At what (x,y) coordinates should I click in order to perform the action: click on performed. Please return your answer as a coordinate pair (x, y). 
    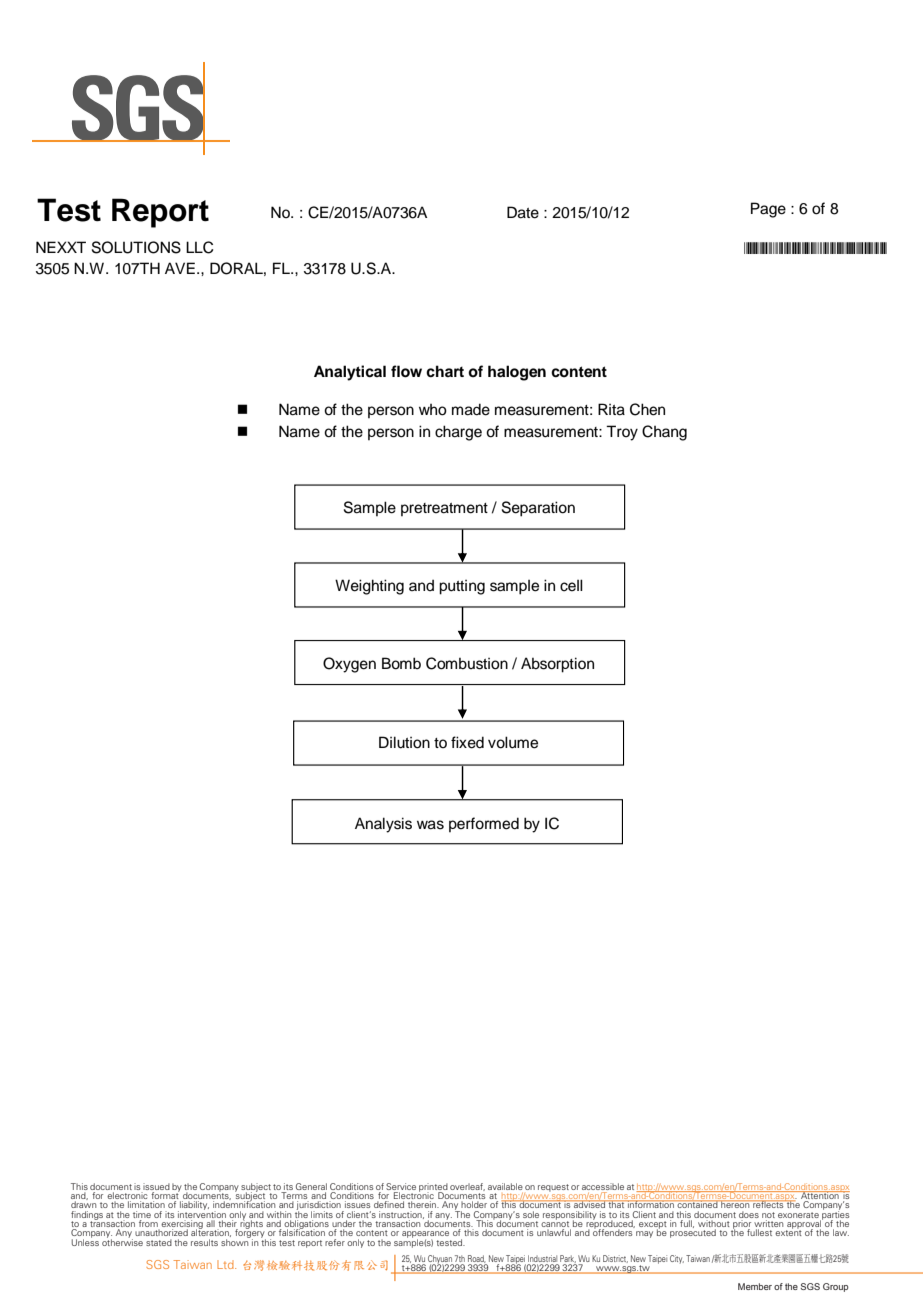
    Looking at the image, I should click on (484, 824).
